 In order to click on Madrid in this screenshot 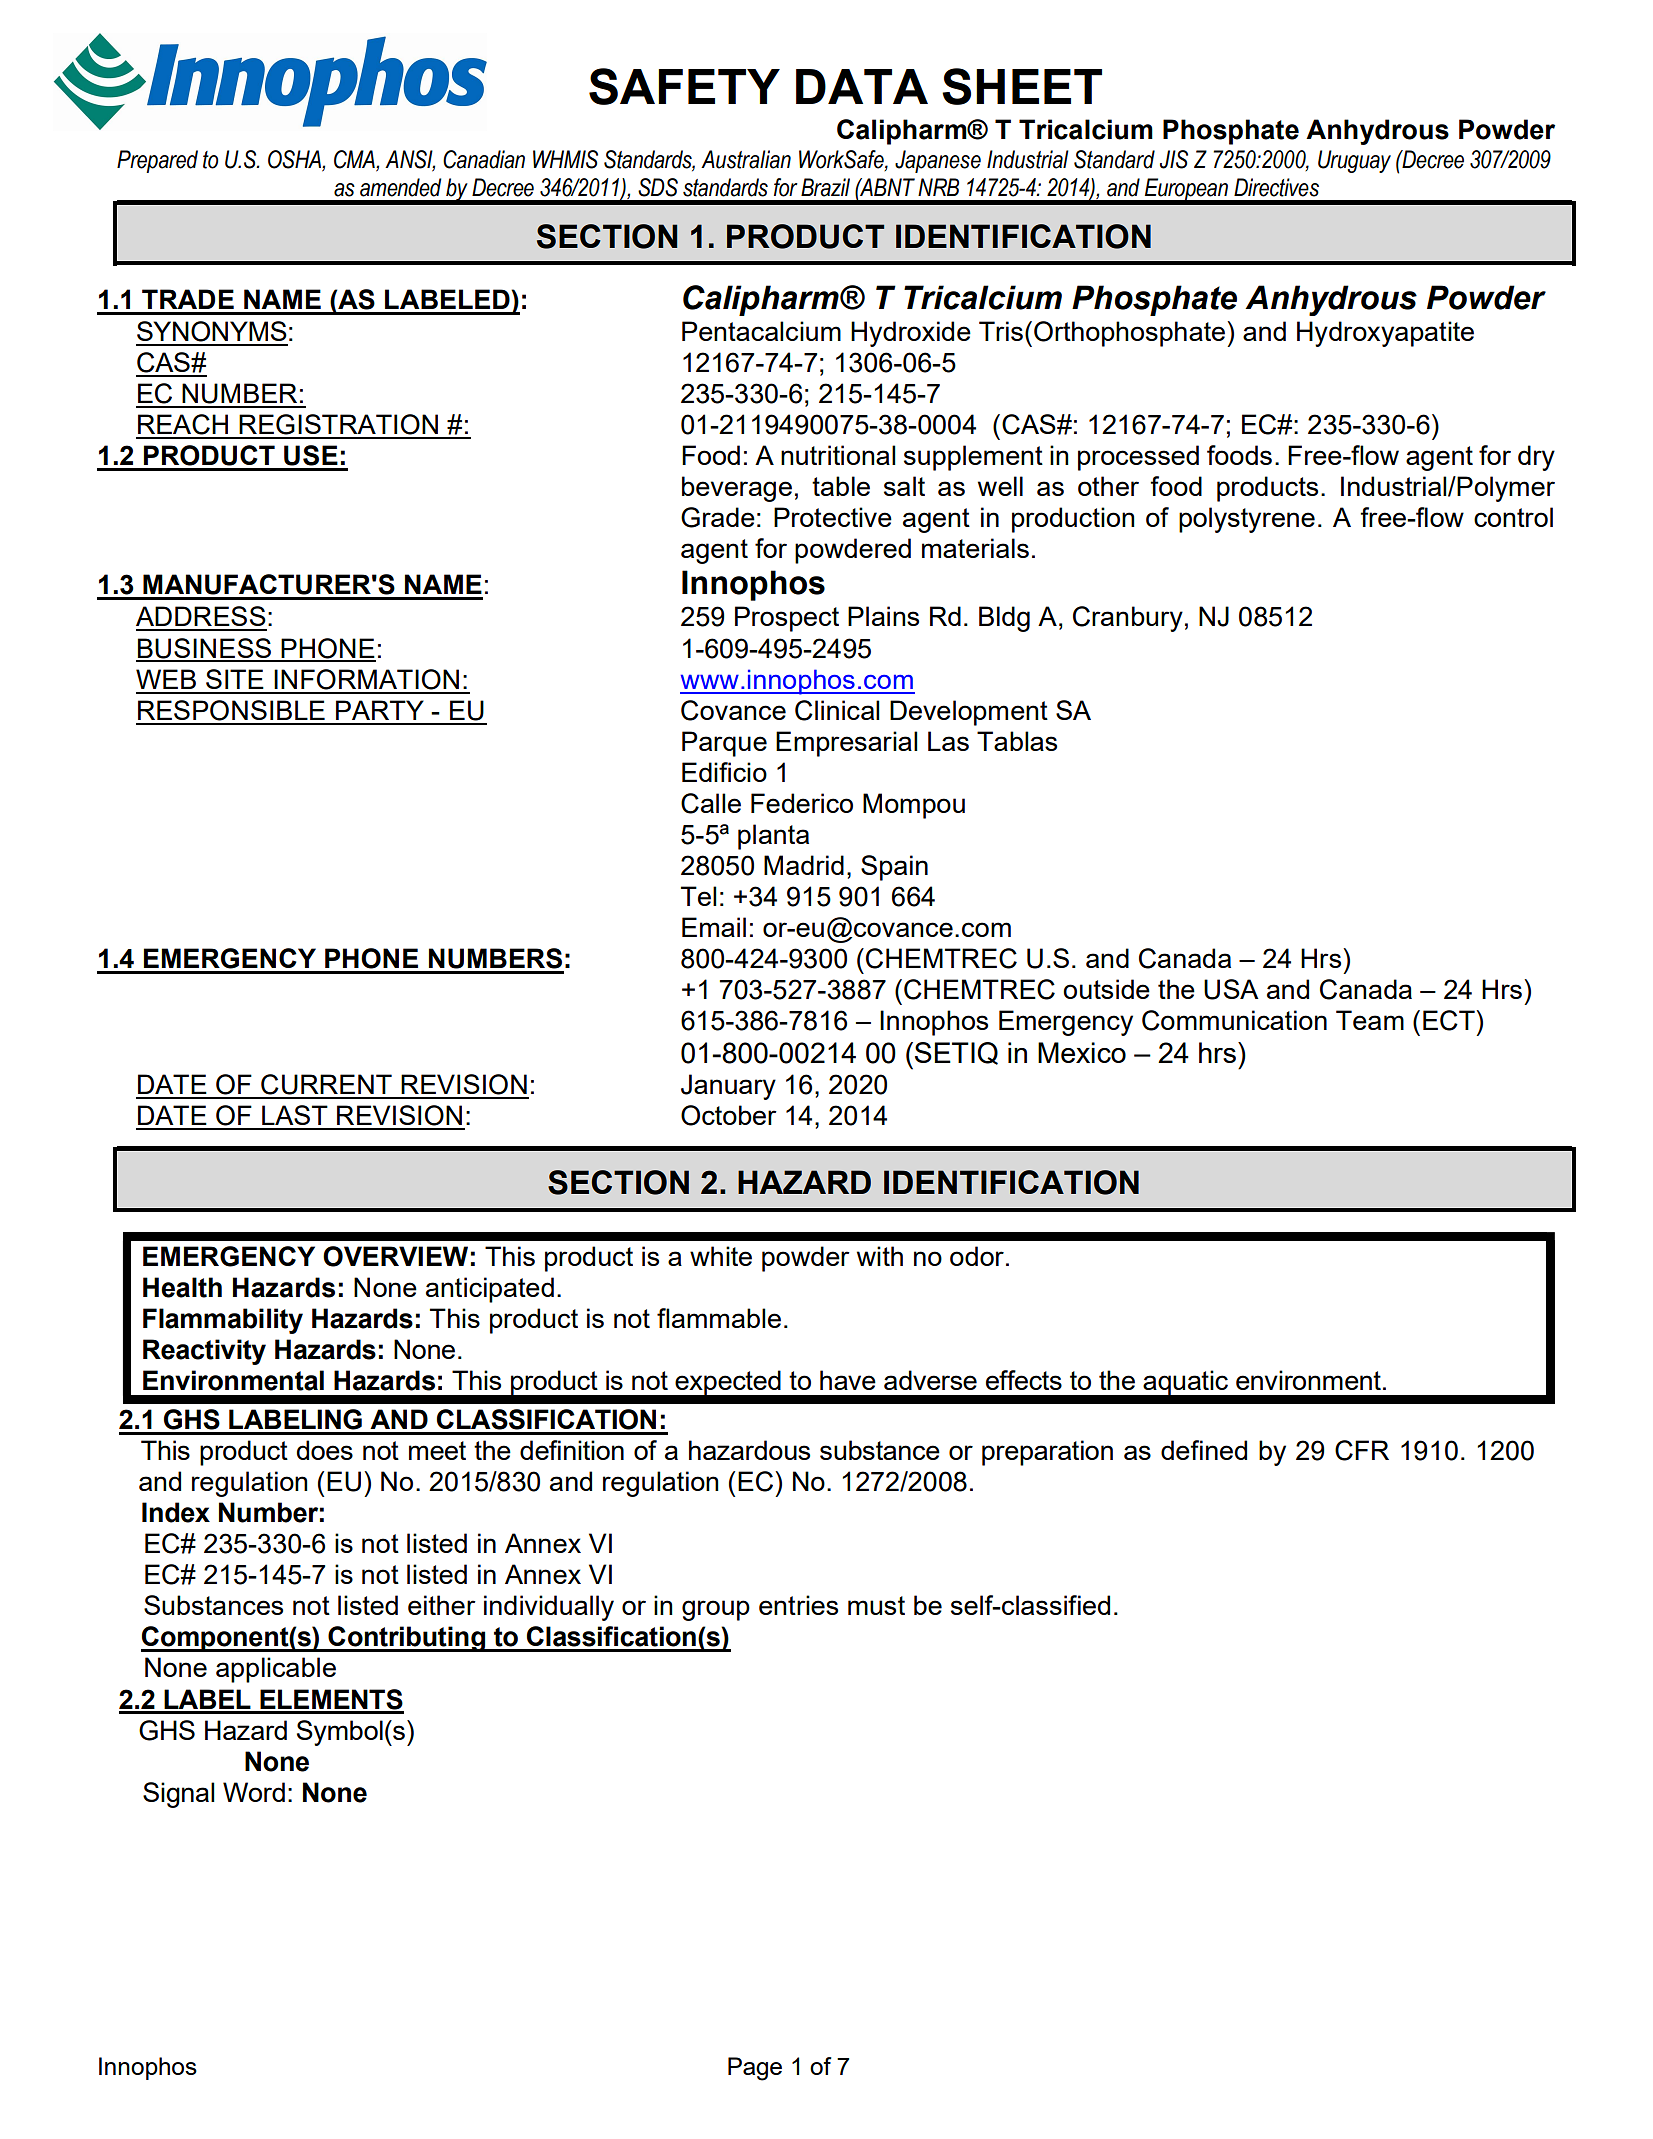, I will do `click(804, 865)`.
